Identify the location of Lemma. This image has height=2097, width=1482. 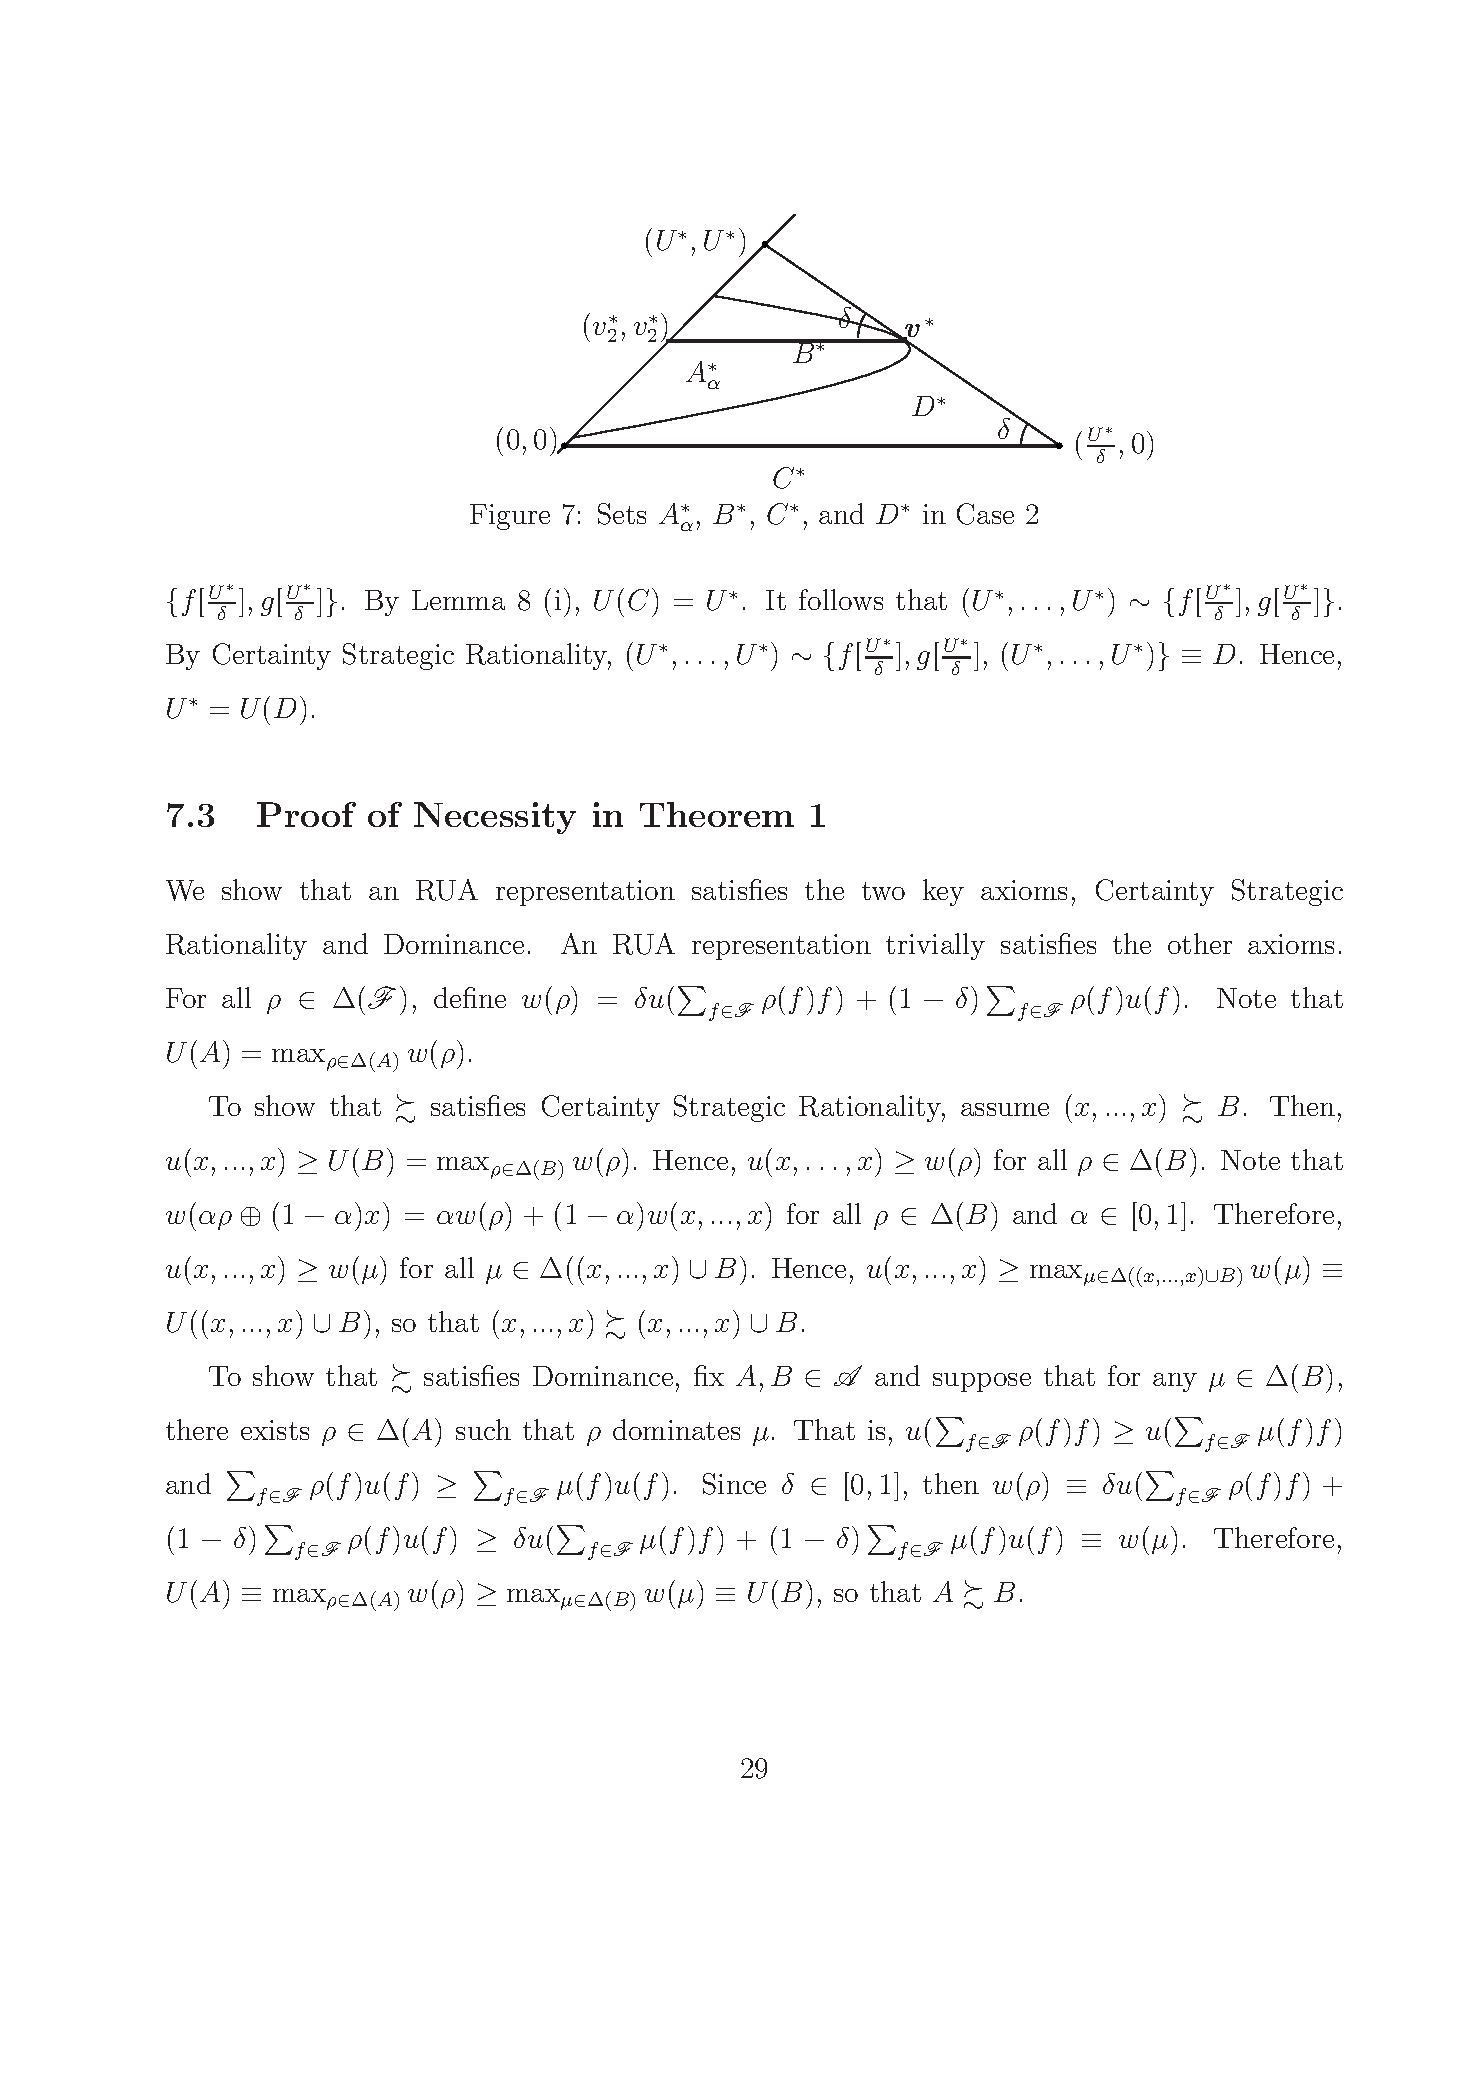
(458, 600).
